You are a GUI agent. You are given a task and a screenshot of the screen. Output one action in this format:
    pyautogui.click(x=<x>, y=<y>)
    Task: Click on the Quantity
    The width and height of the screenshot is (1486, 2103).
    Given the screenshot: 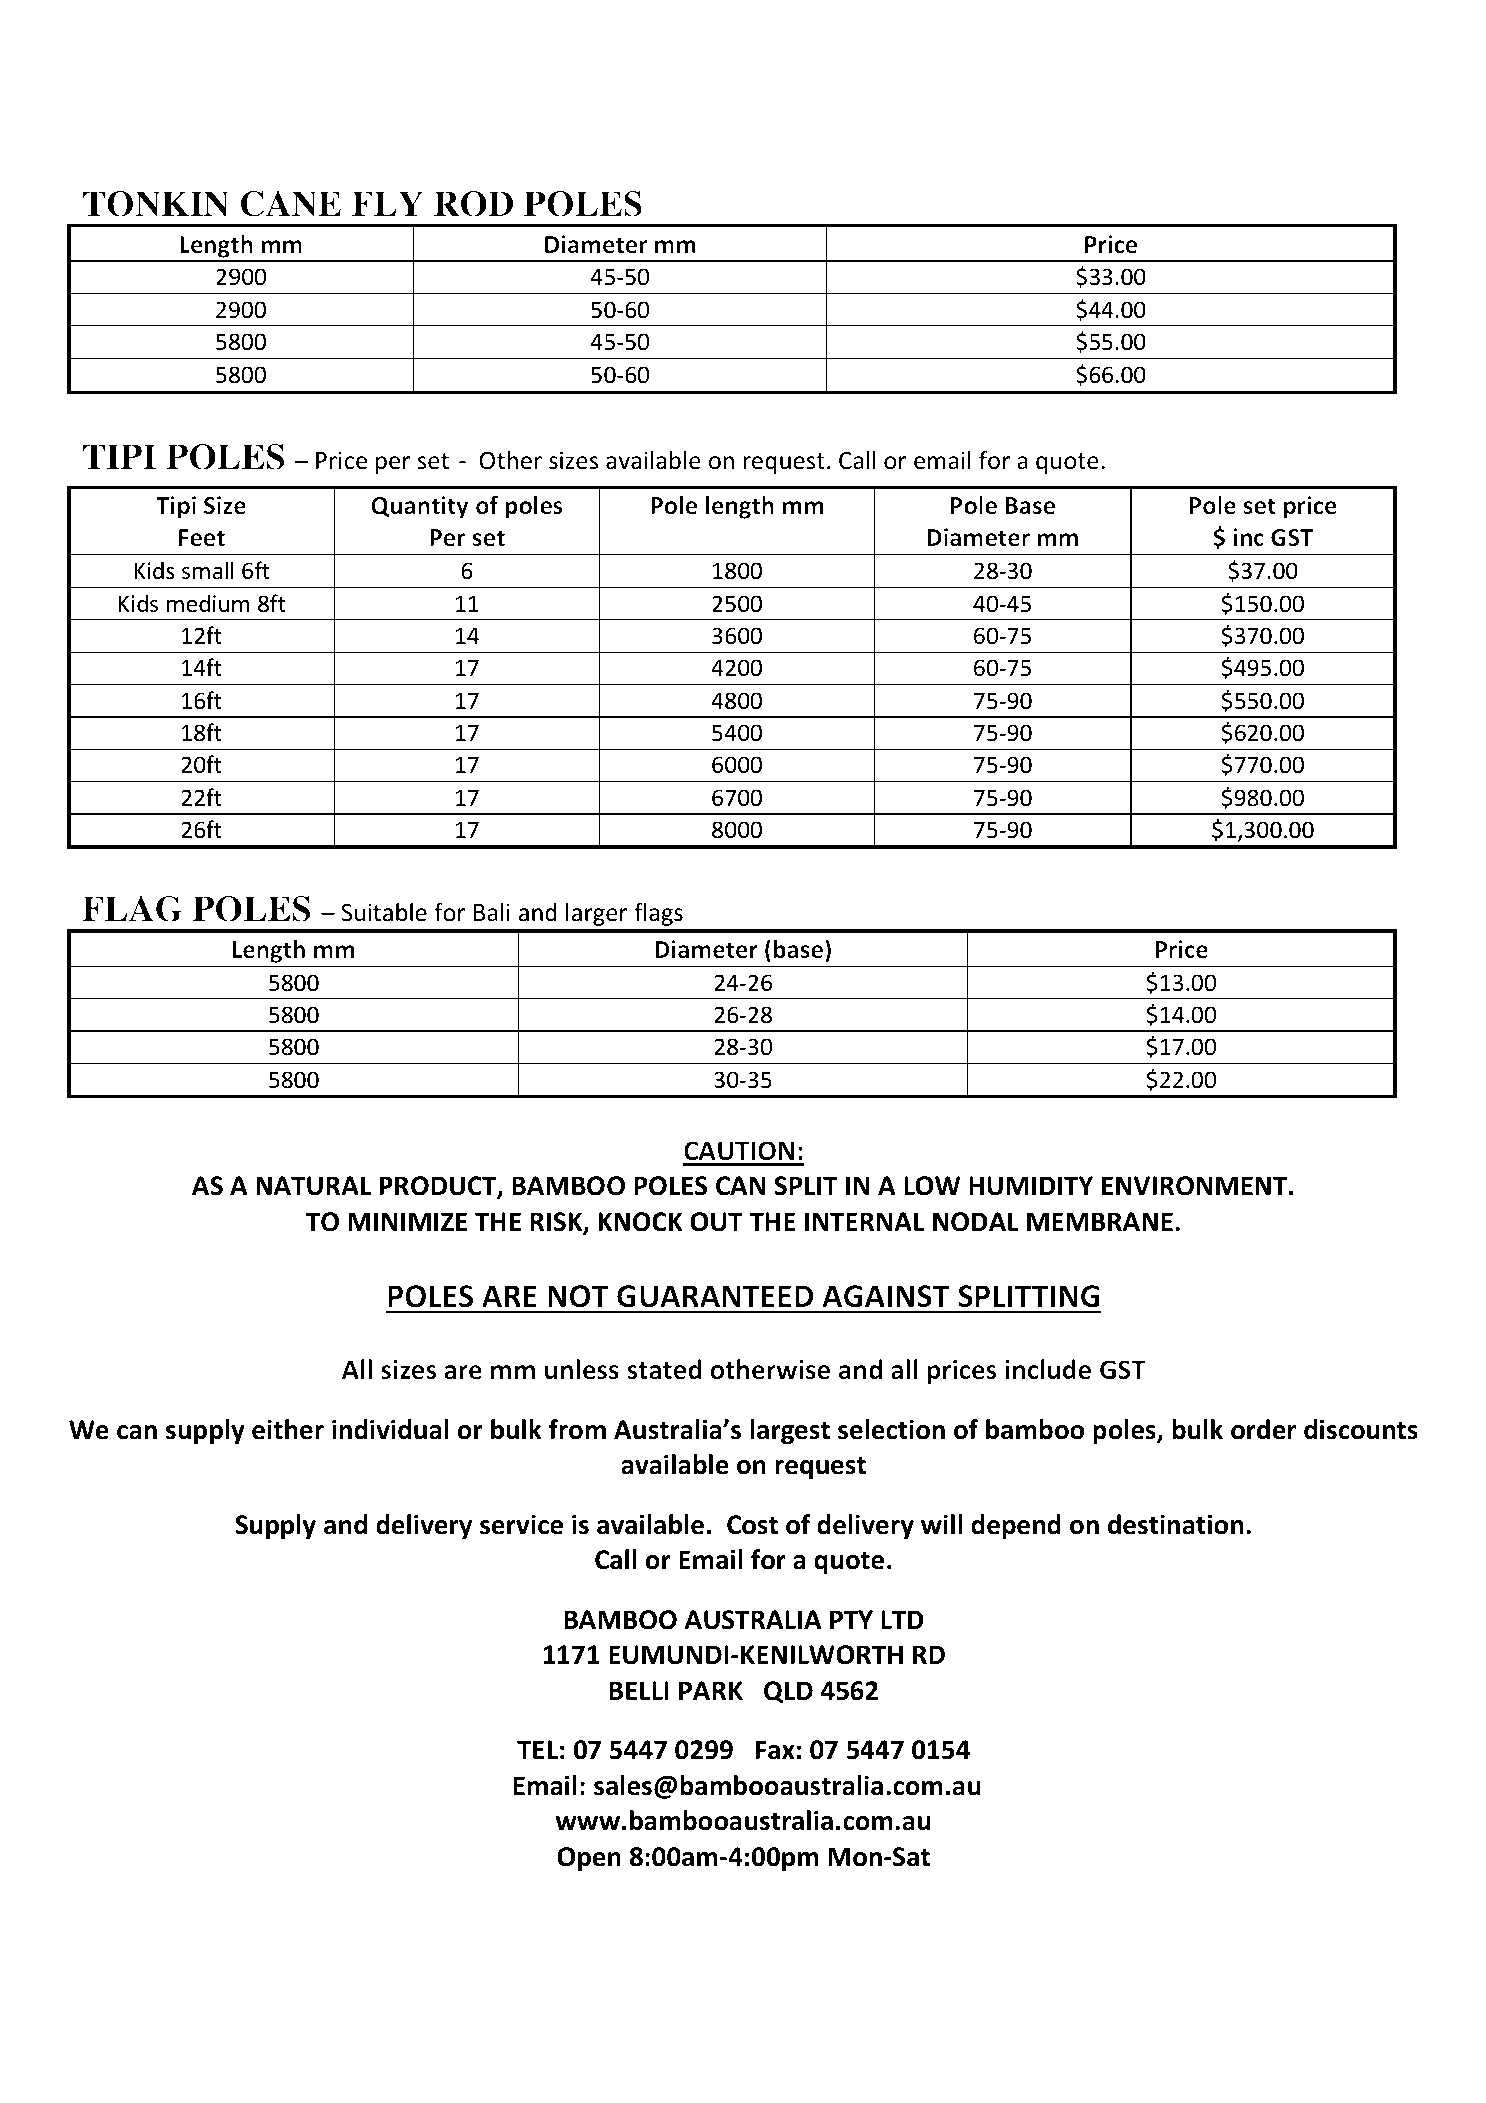 What is the action you would take?
    pyautogui.click(x=420, y=507)
